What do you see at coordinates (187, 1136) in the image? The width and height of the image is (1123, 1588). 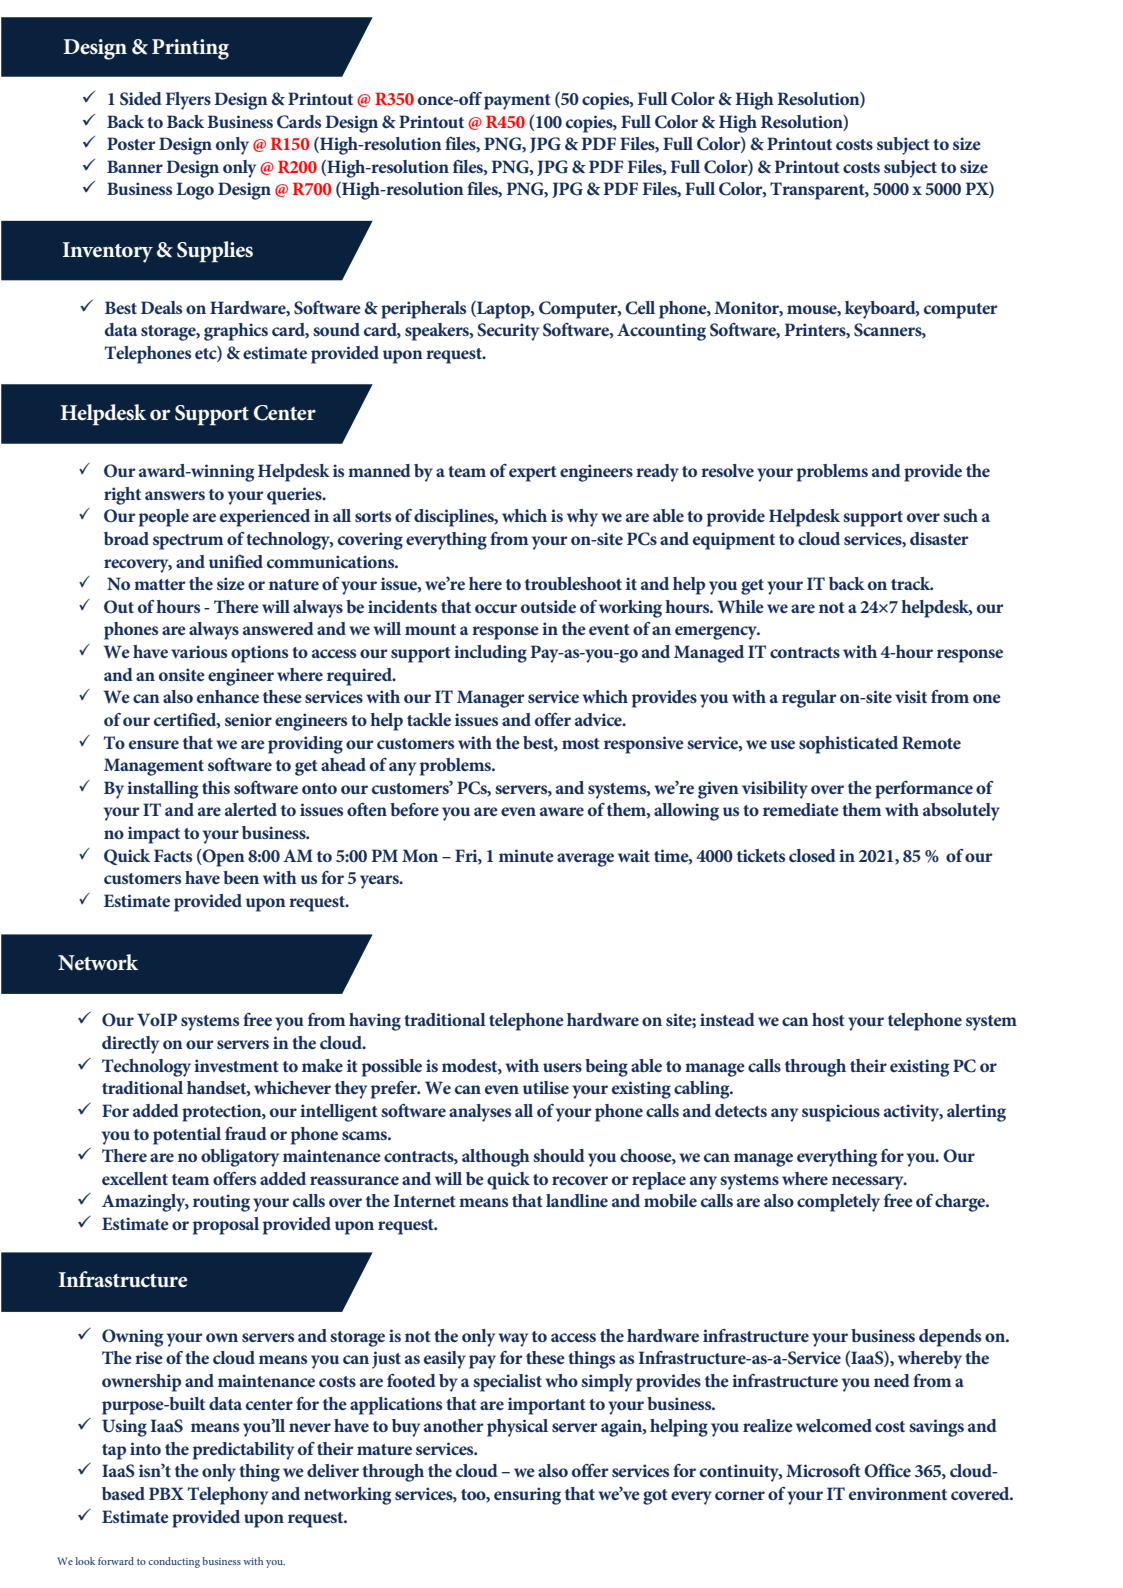 I see `potential` at bounding box center [187, 1136].
